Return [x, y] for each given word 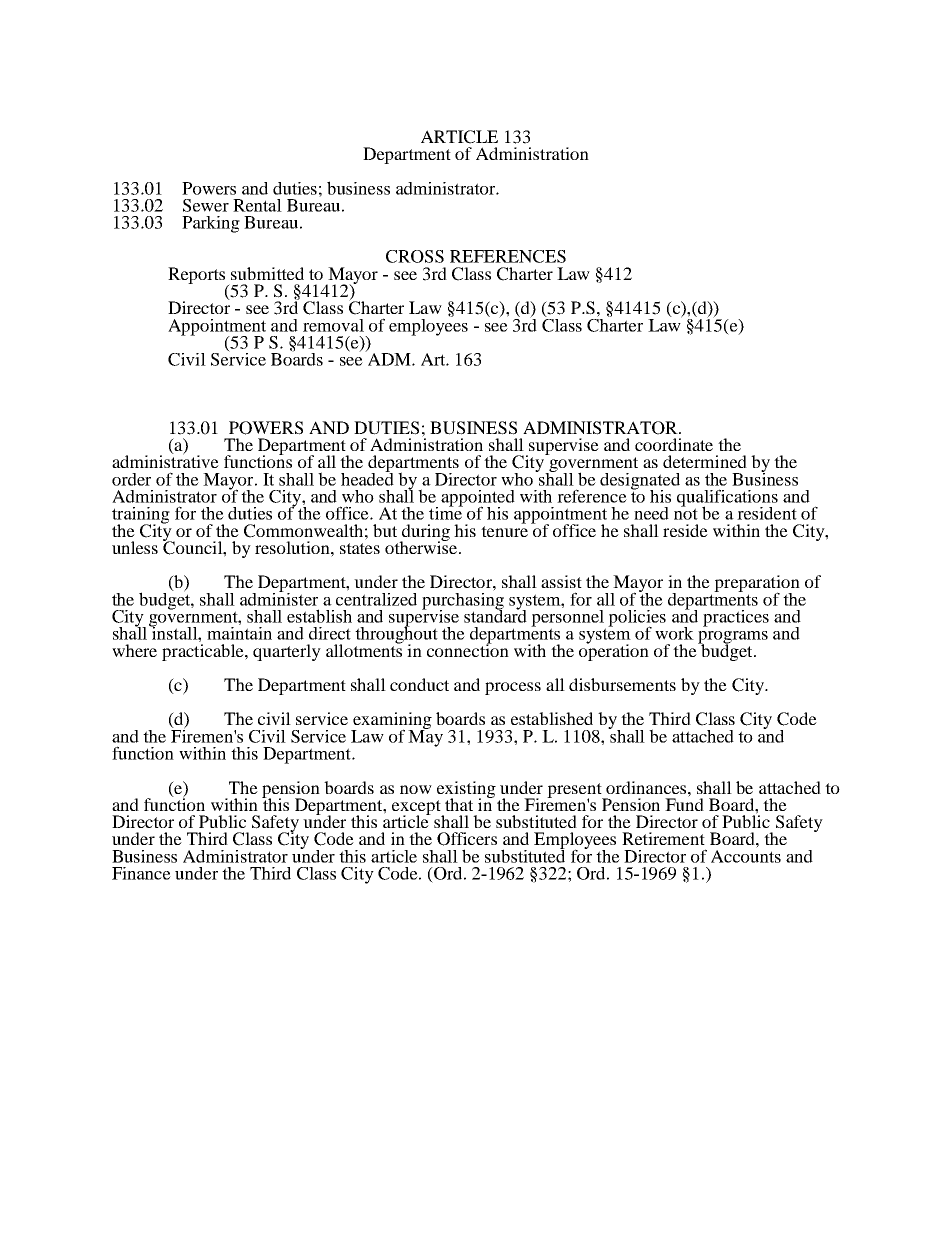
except [417, 808]
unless [135, 547]
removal [333, 325]
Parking [211, 224]
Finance [141, 873]
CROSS [415, 256]
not [686, 513]
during [425, 533]
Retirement [663, 838]
